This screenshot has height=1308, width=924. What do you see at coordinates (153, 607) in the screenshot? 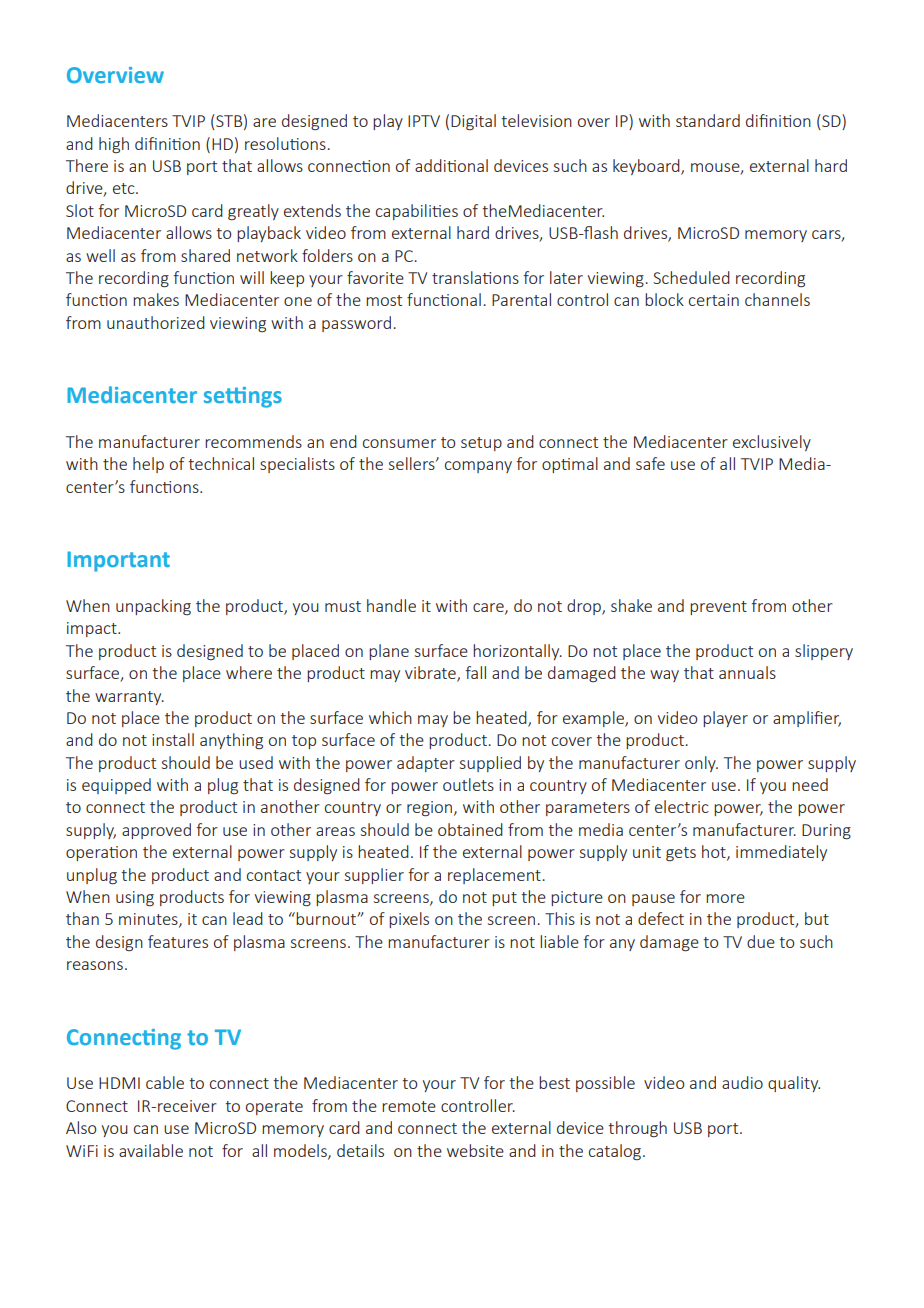
I see `unpacking` at bounding box center [153, 607].
